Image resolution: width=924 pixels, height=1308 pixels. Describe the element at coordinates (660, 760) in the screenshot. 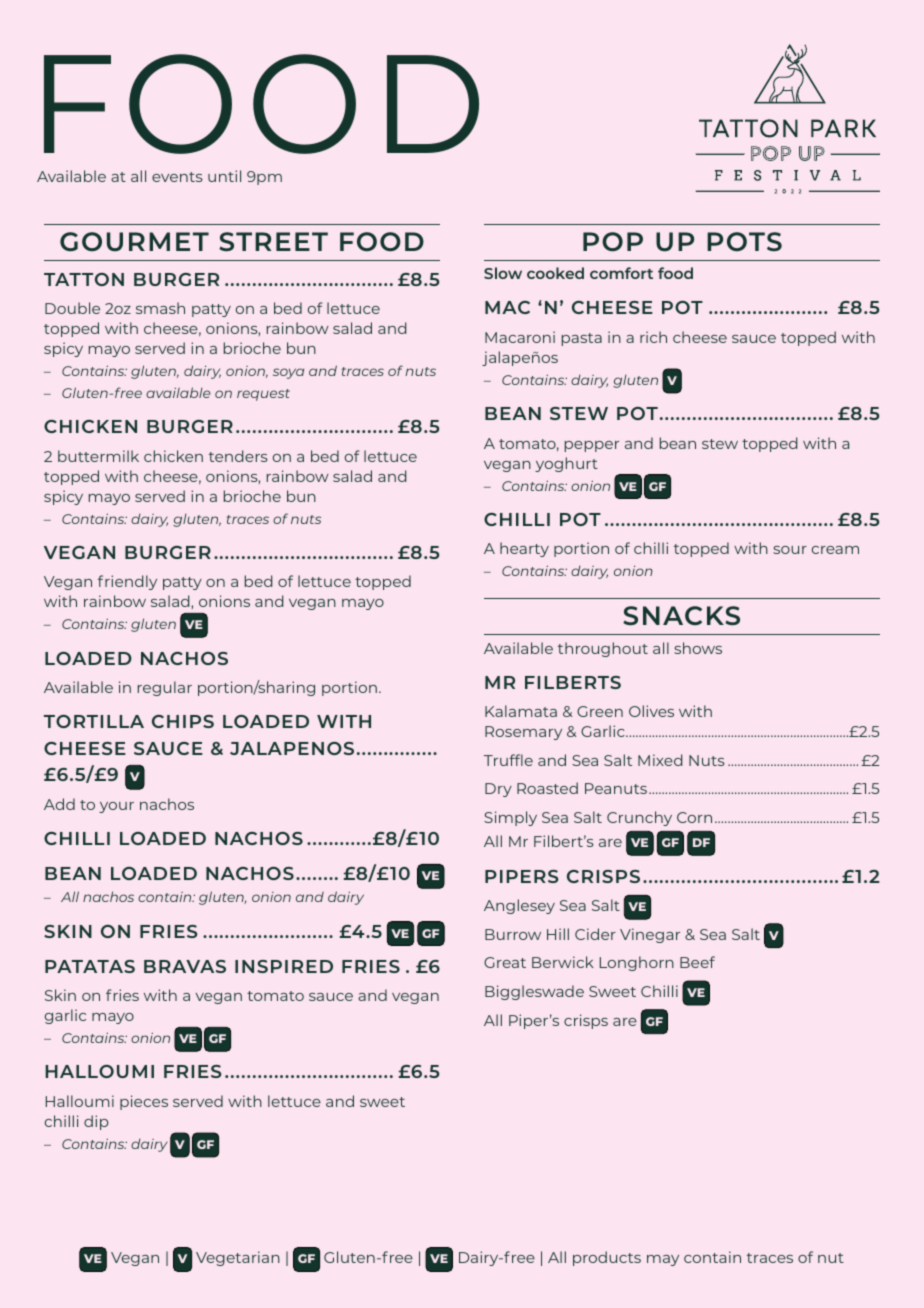

I see `Mixed` at that location.
